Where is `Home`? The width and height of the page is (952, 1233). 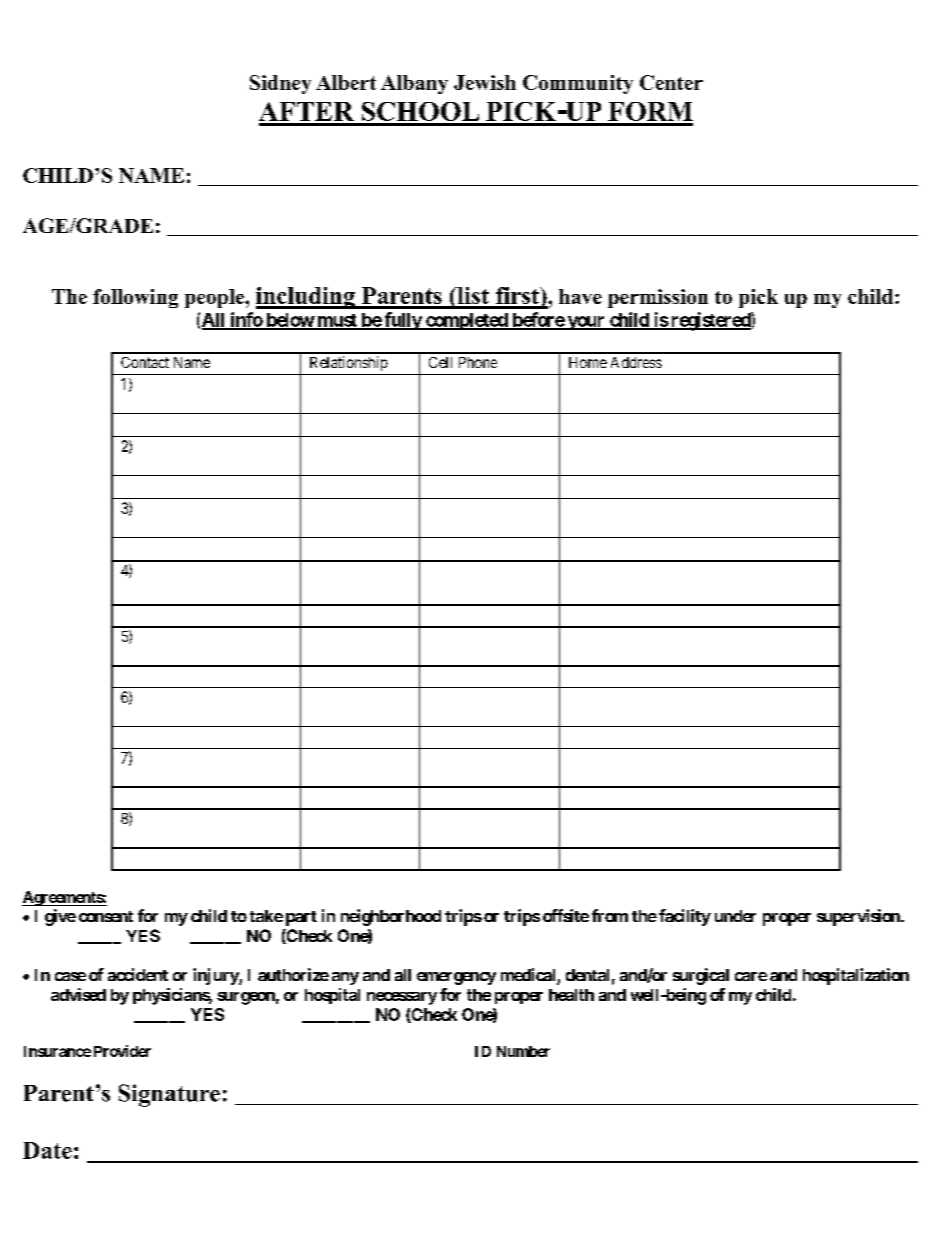
Home is located at coordinates (588, 362).
